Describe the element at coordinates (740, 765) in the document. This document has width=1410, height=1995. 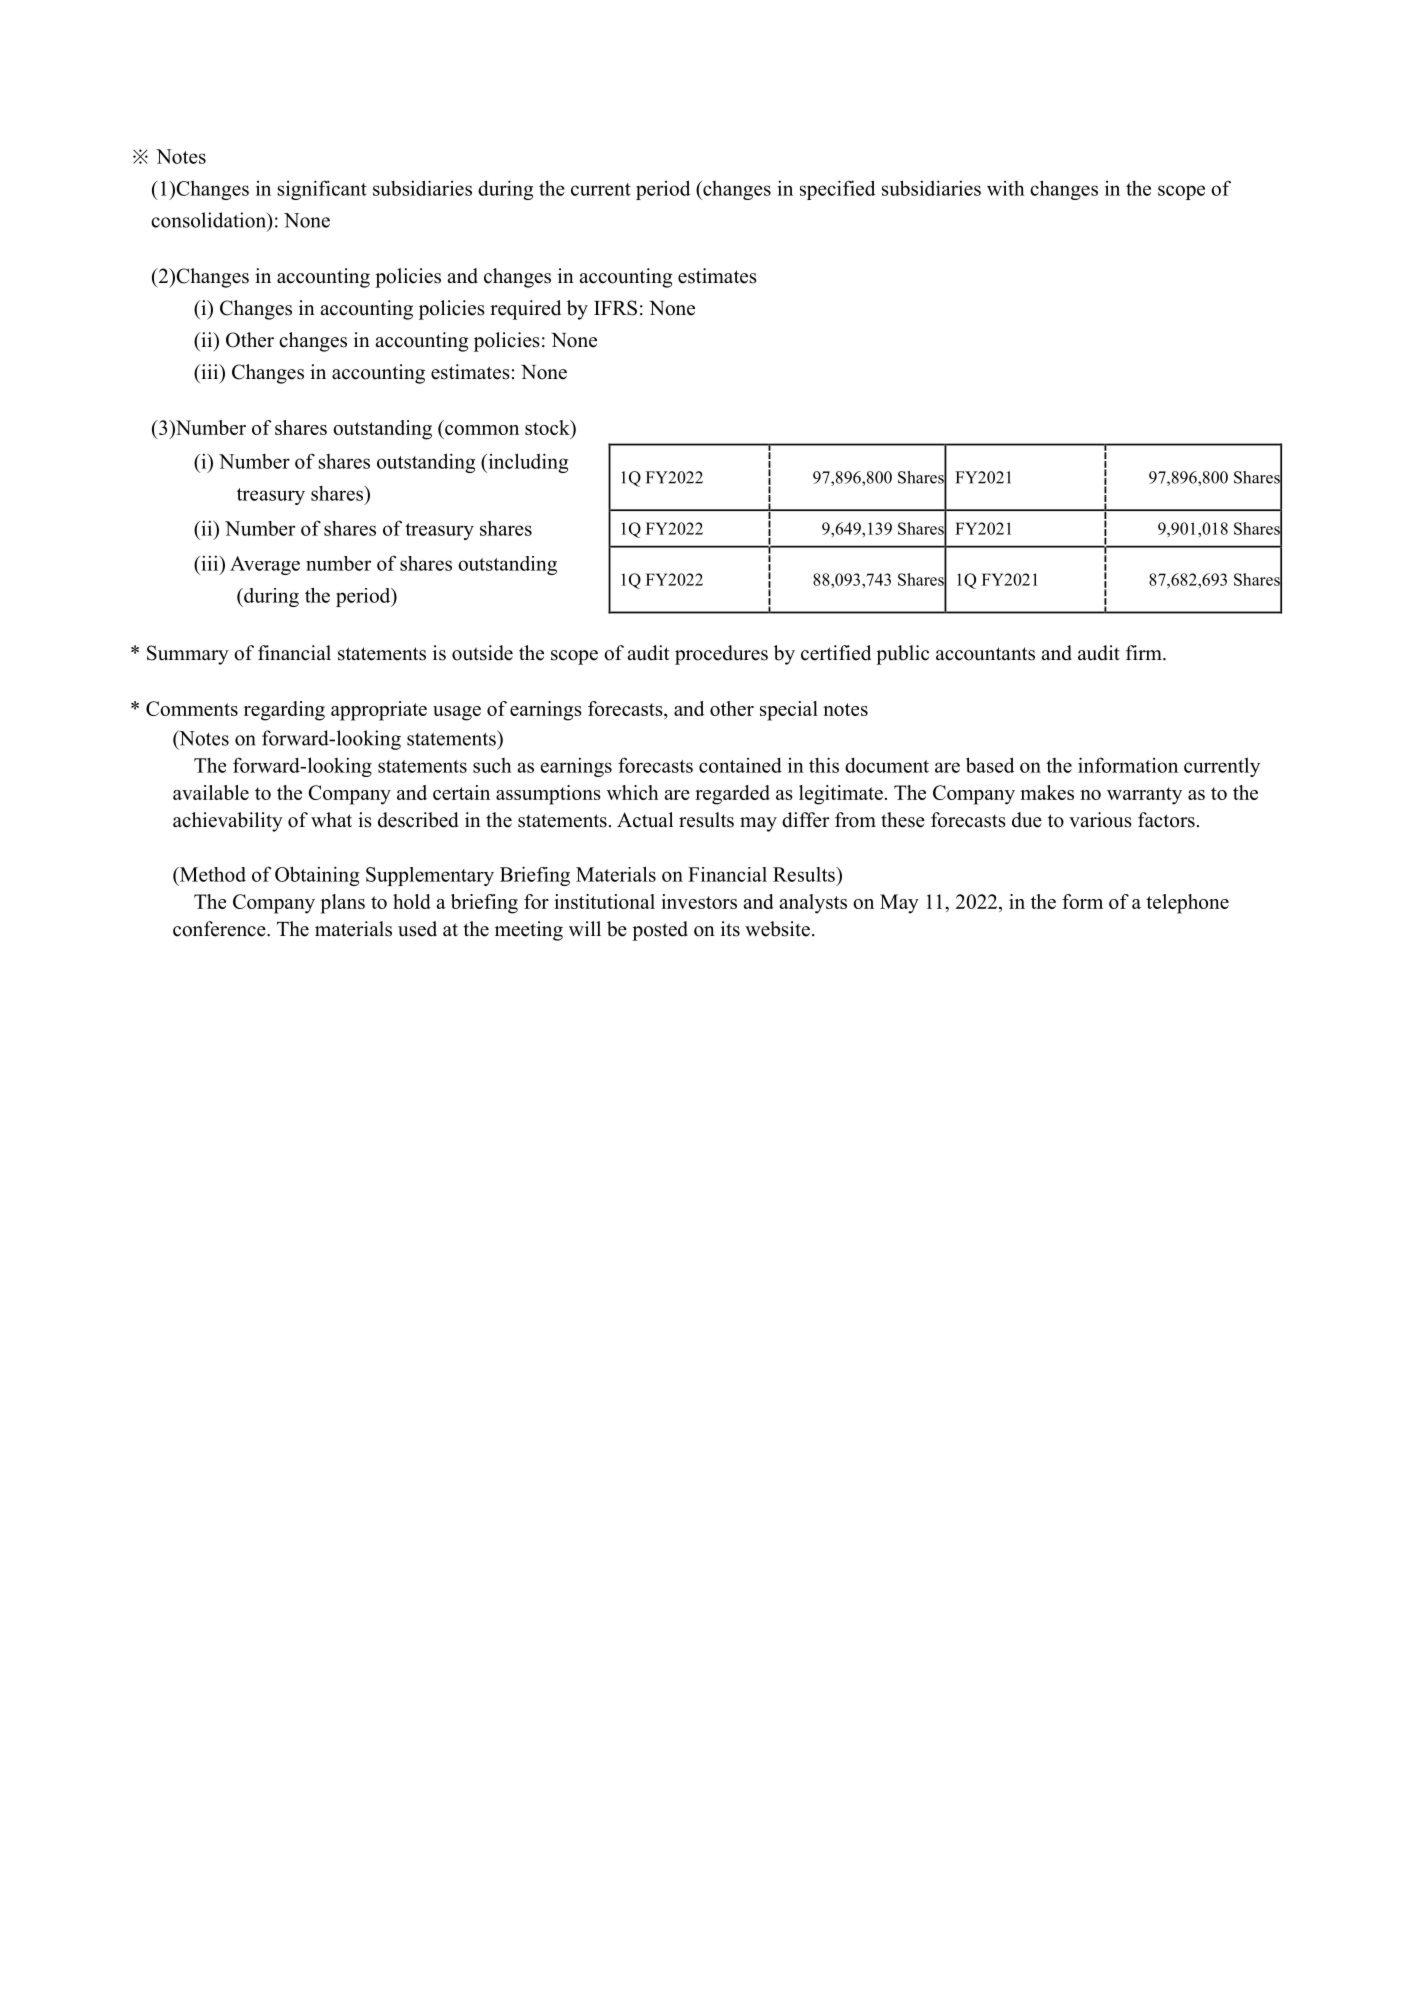
I see `contained` at that location.
